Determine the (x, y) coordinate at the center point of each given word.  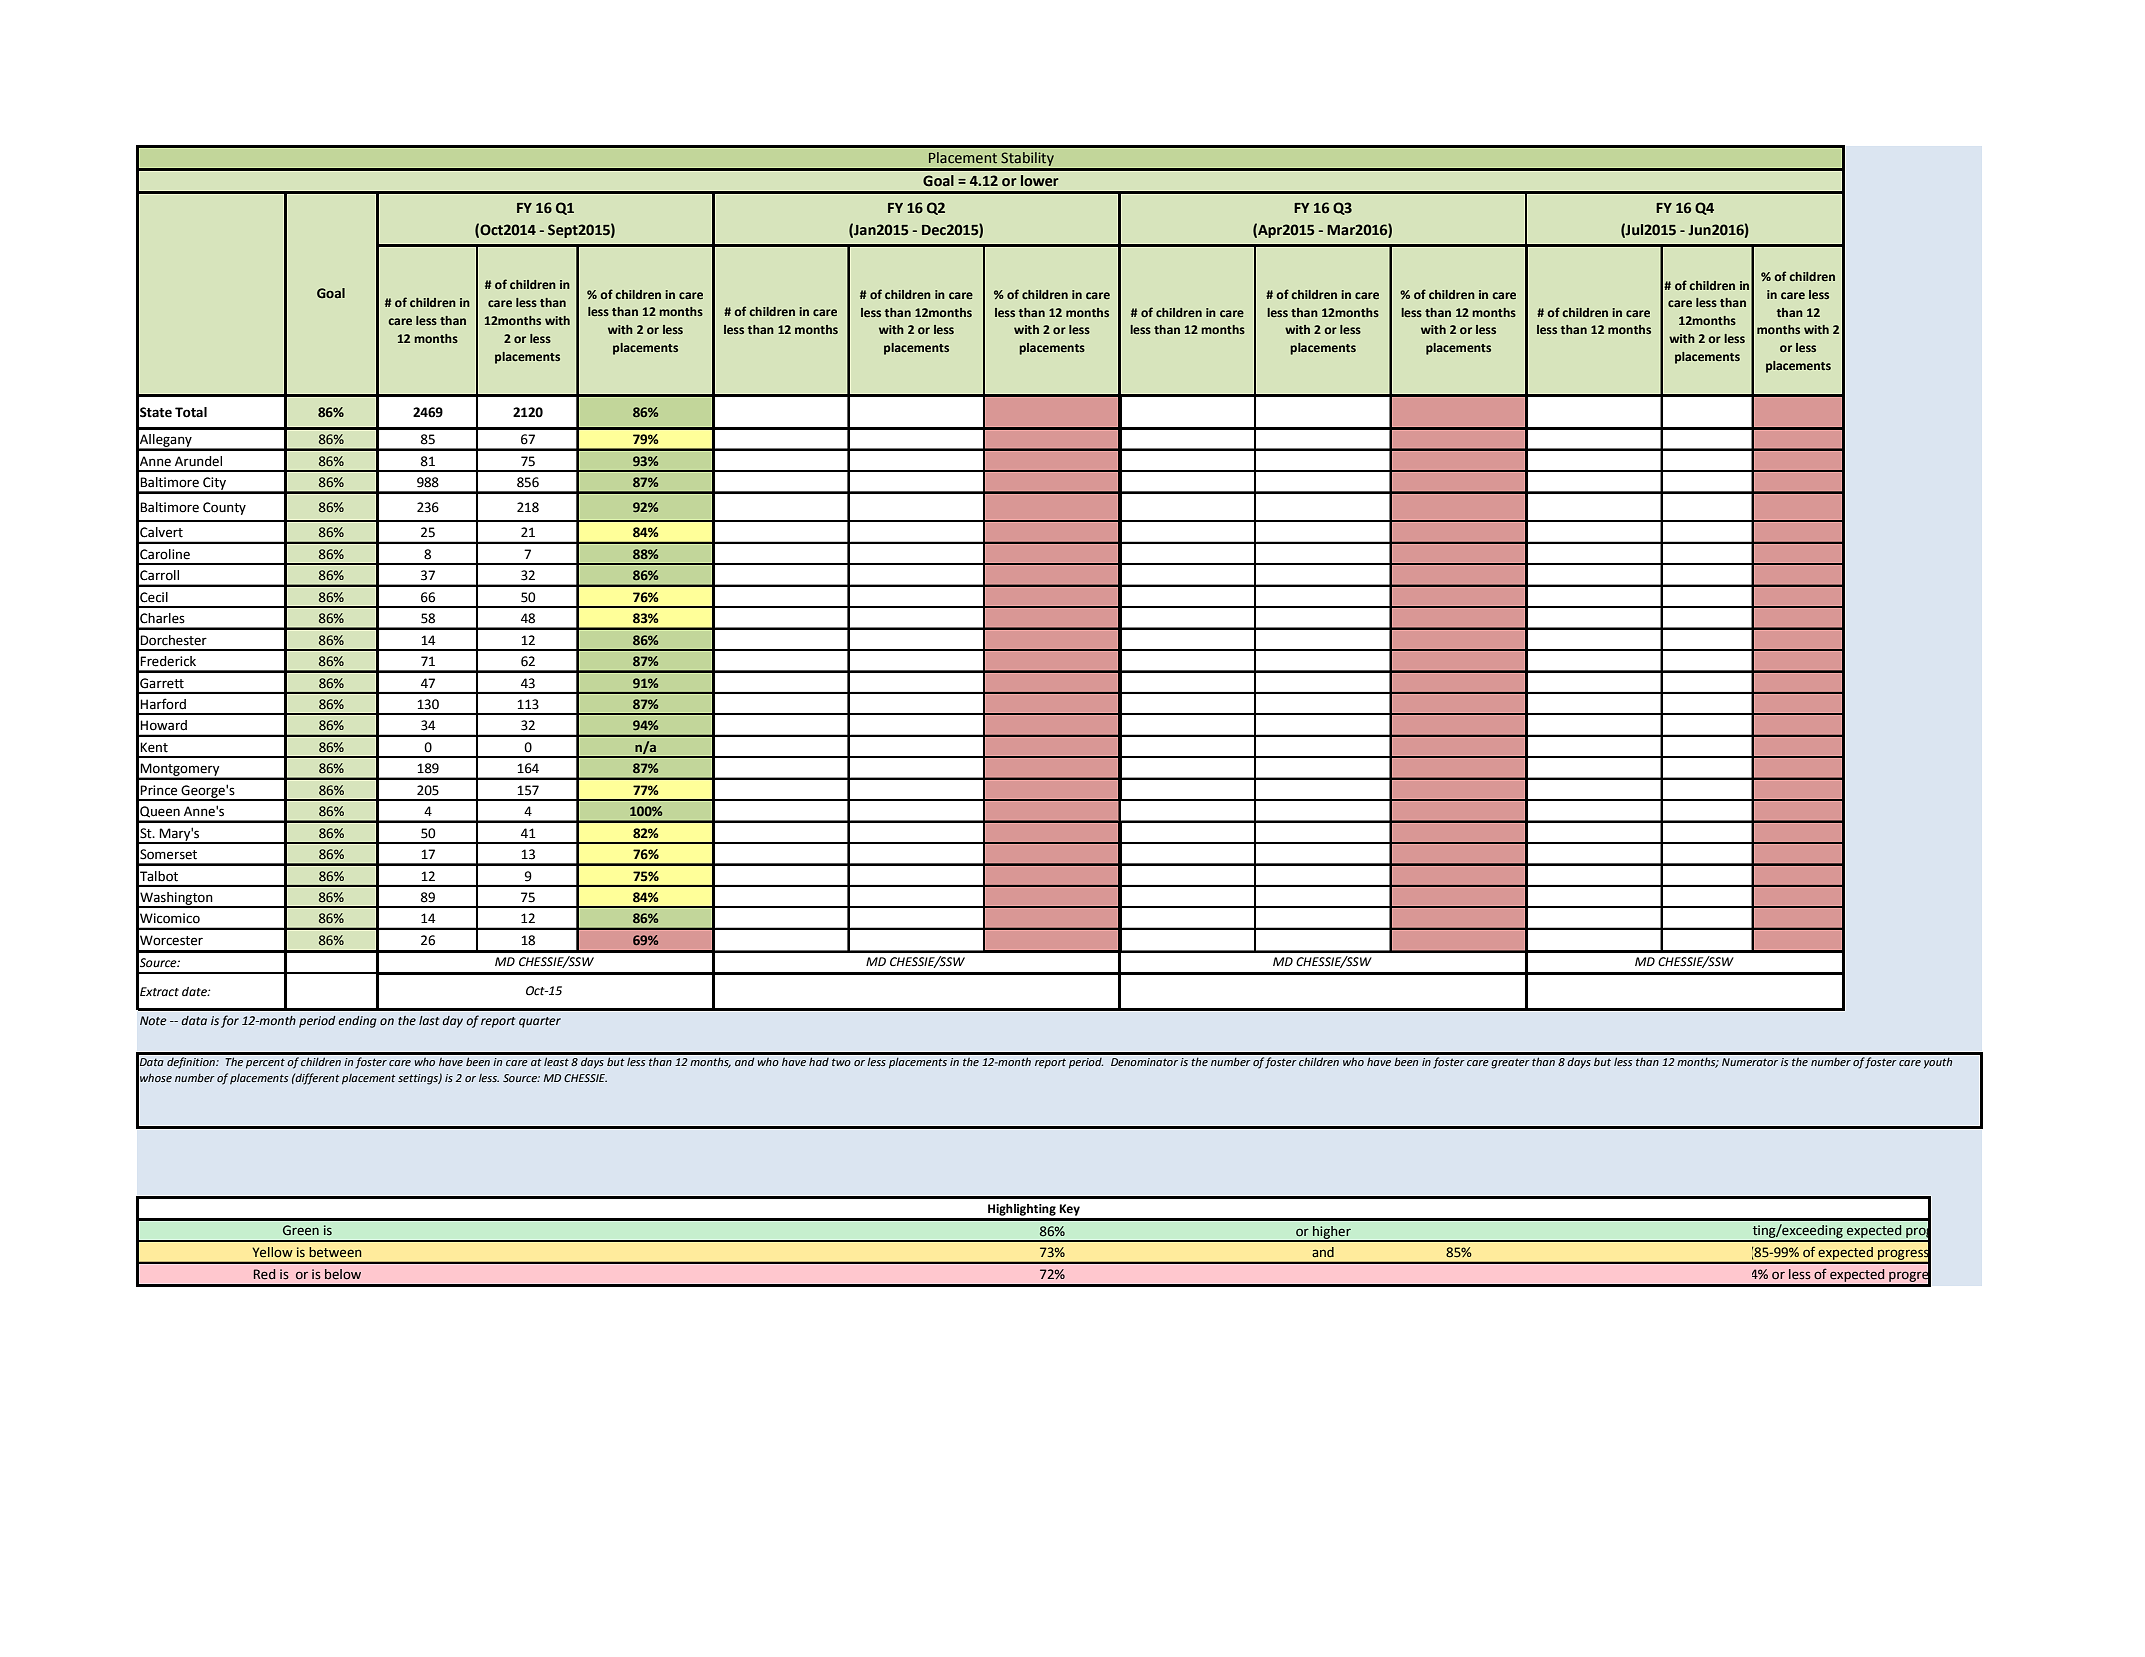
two (841, 1062)
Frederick (168, 661)
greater (1510, 1063)
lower (1040, 181)
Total (191, 412)
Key (1070, 1210)
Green (301, 1230)
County (224, 508)
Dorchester (173, 640)
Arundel (198, 461)
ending (357, 1022)
